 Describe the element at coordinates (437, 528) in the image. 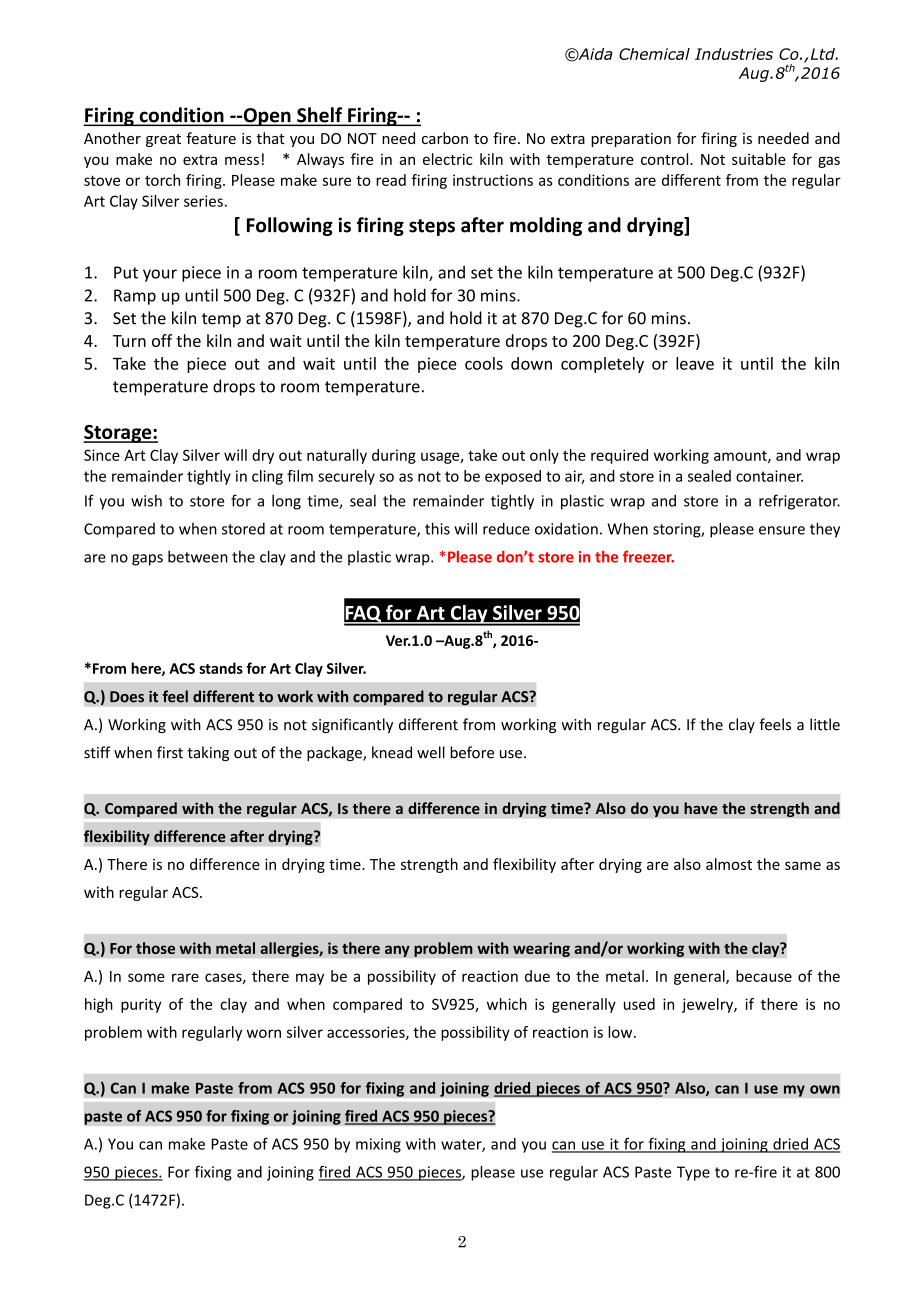

I see `this` at that location.
